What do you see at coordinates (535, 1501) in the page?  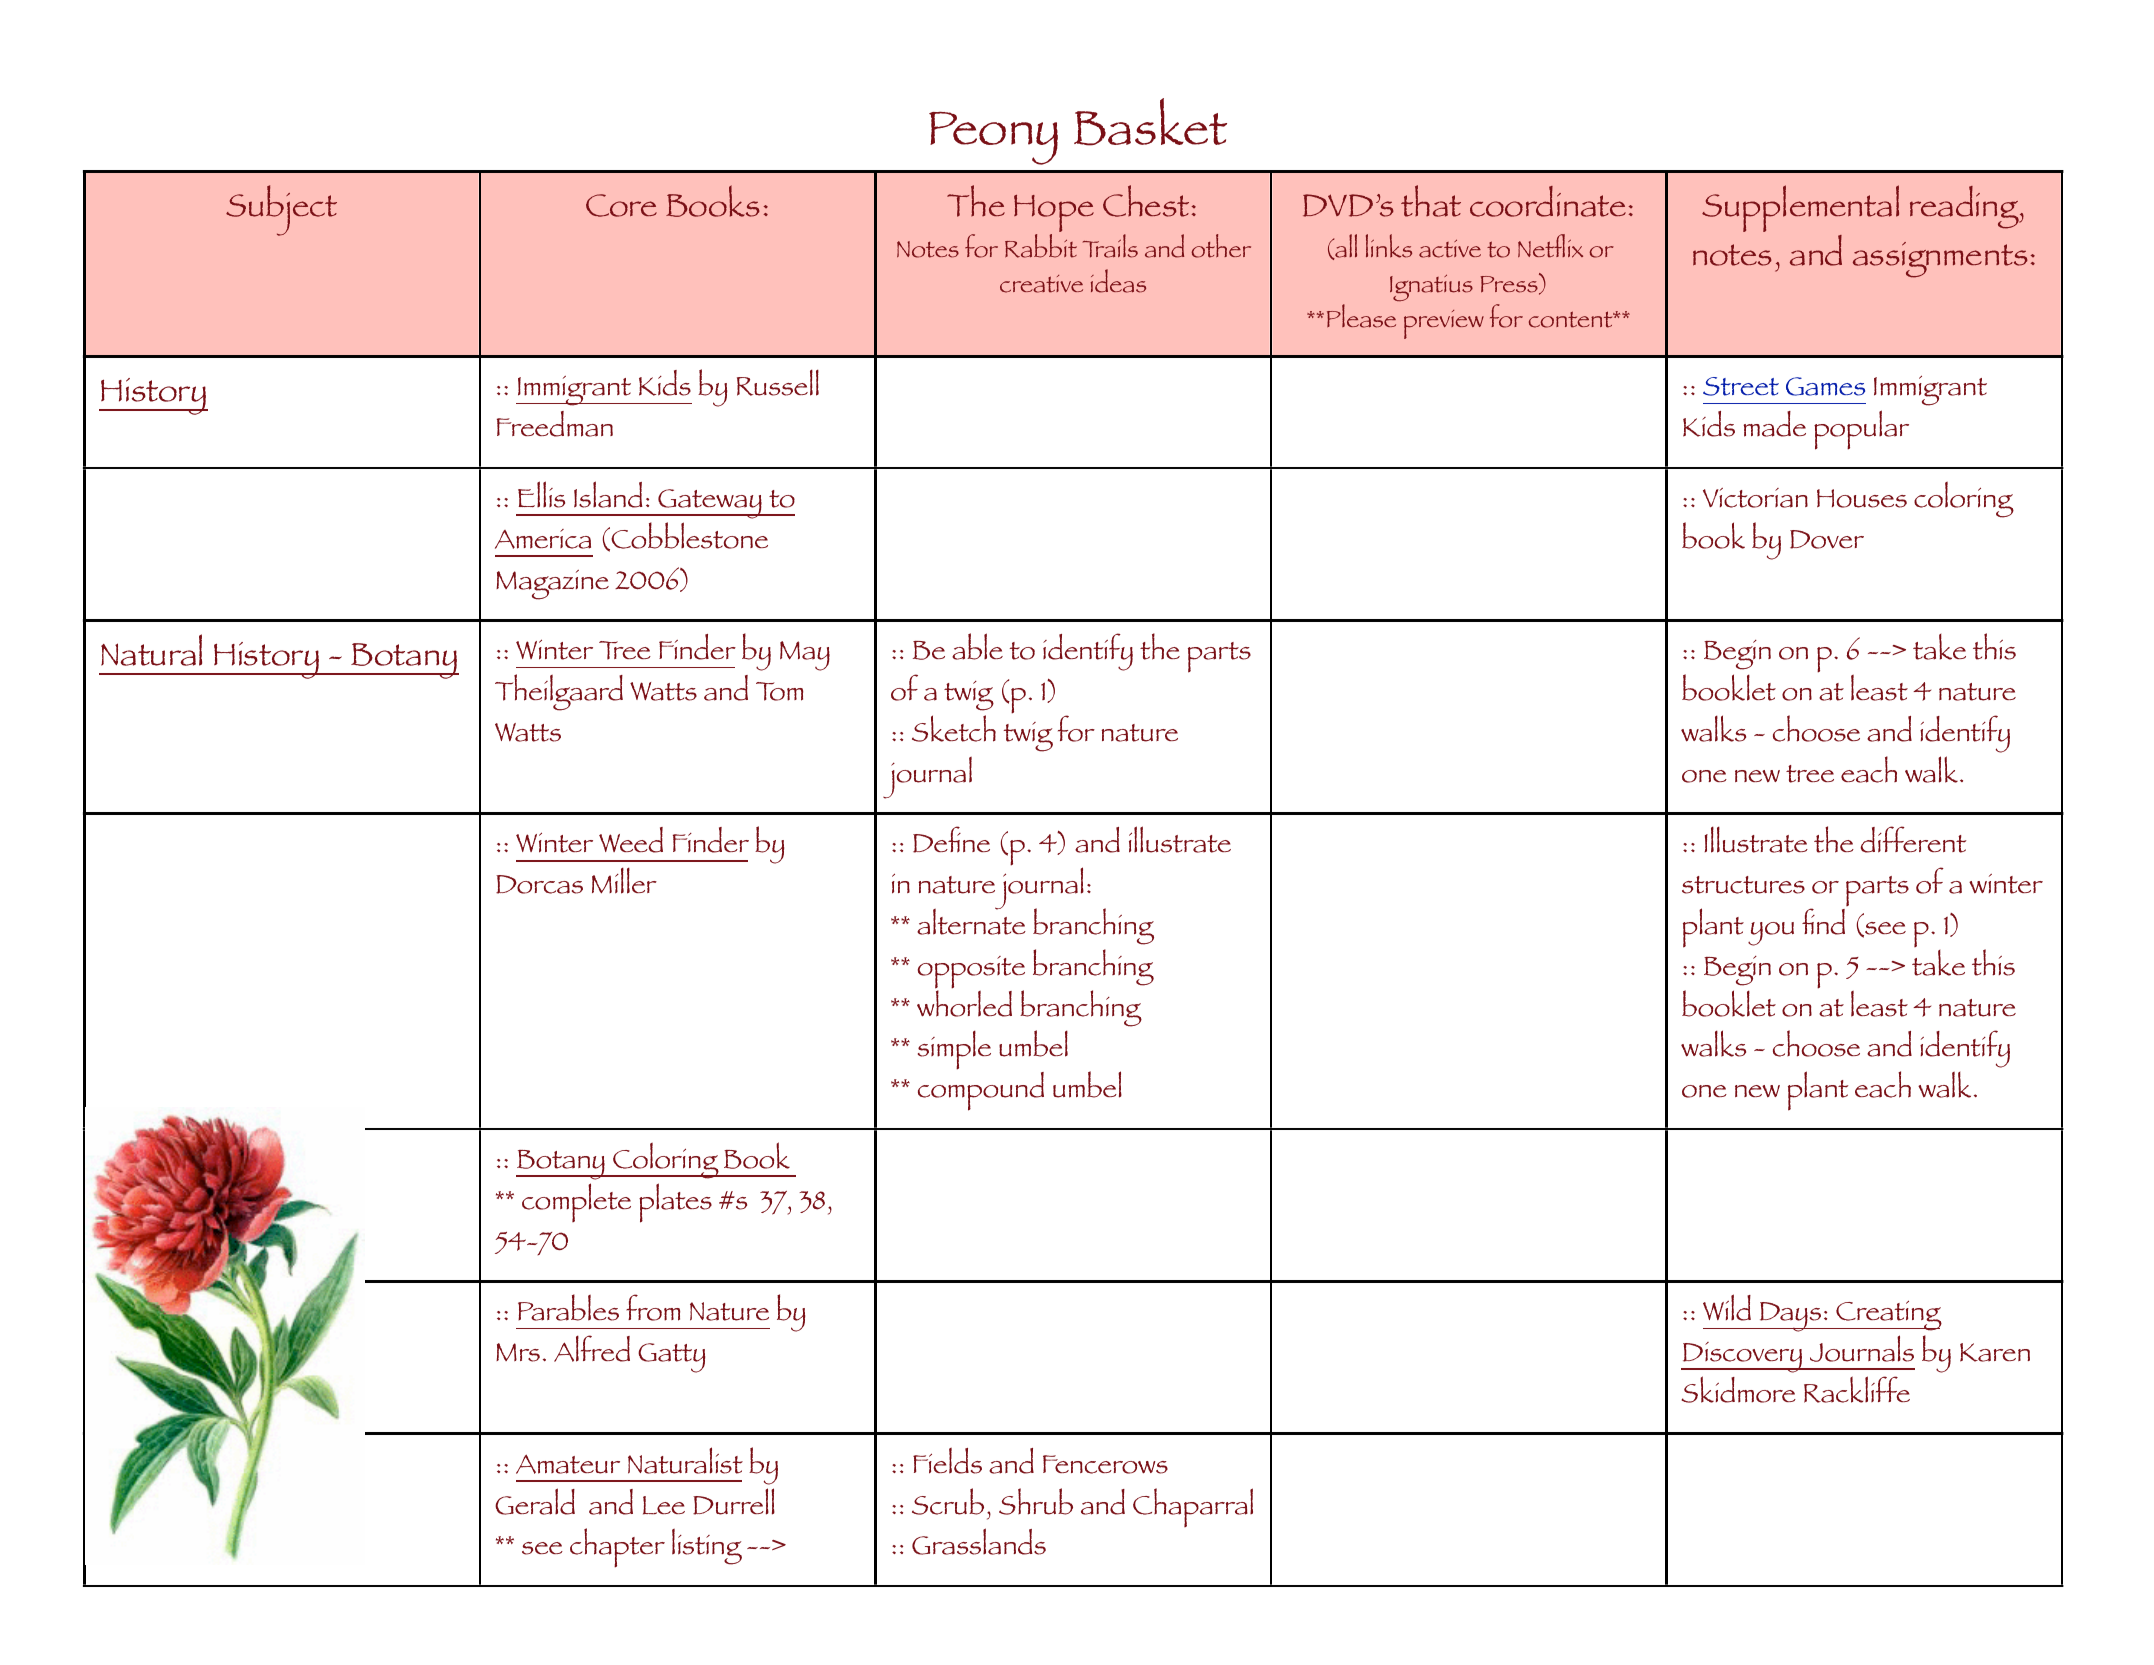 I see `Gerald` at bounding box center [535, 1501].
